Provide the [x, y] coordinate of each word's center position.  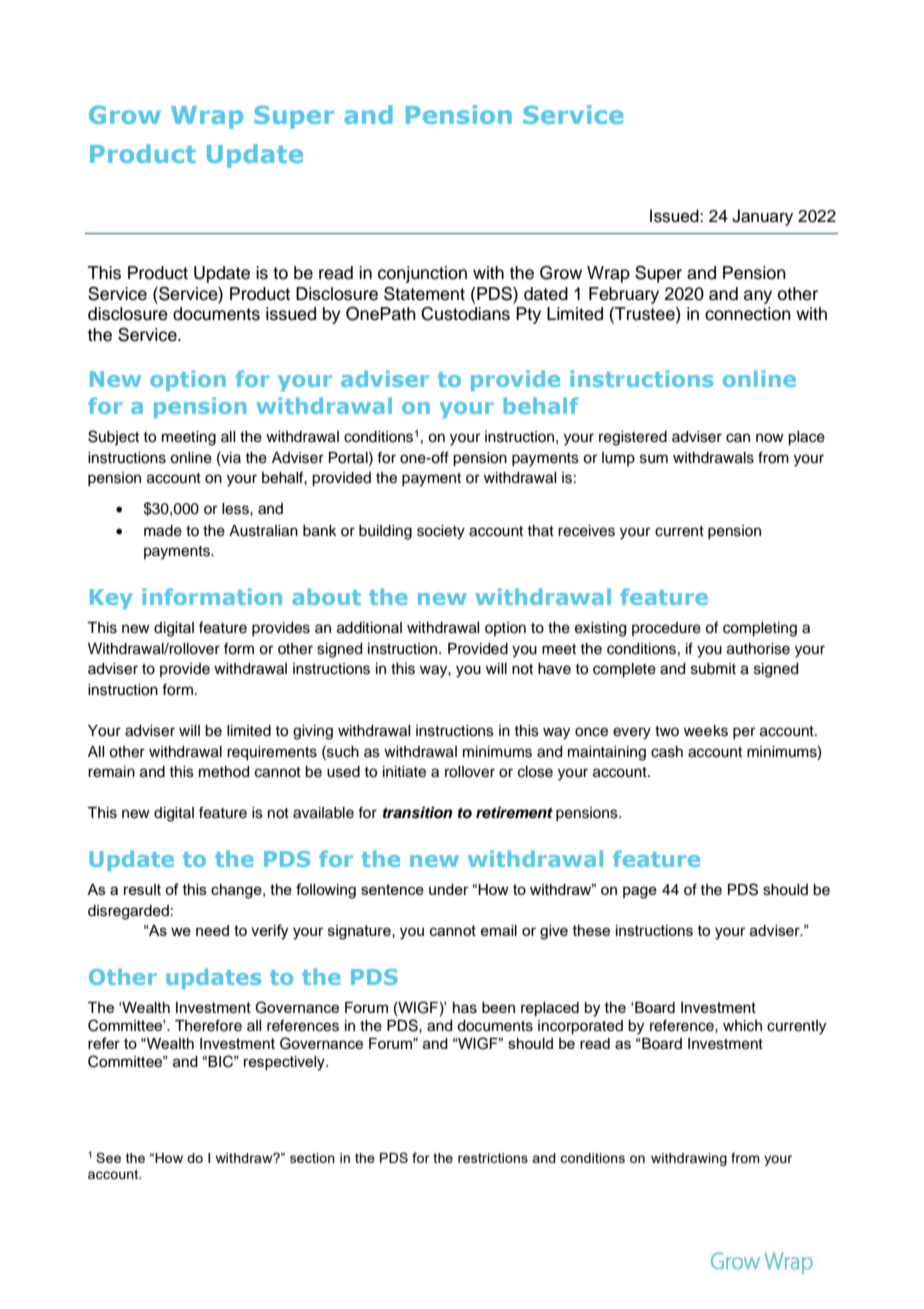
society [441, 532]
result [142, 889]
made [163, 531]
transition [417, 812]
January [762, 217]
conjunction [422, 274]
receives [586, 531]
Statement [424, 293]
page [640, 892]
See [108, 1157]
